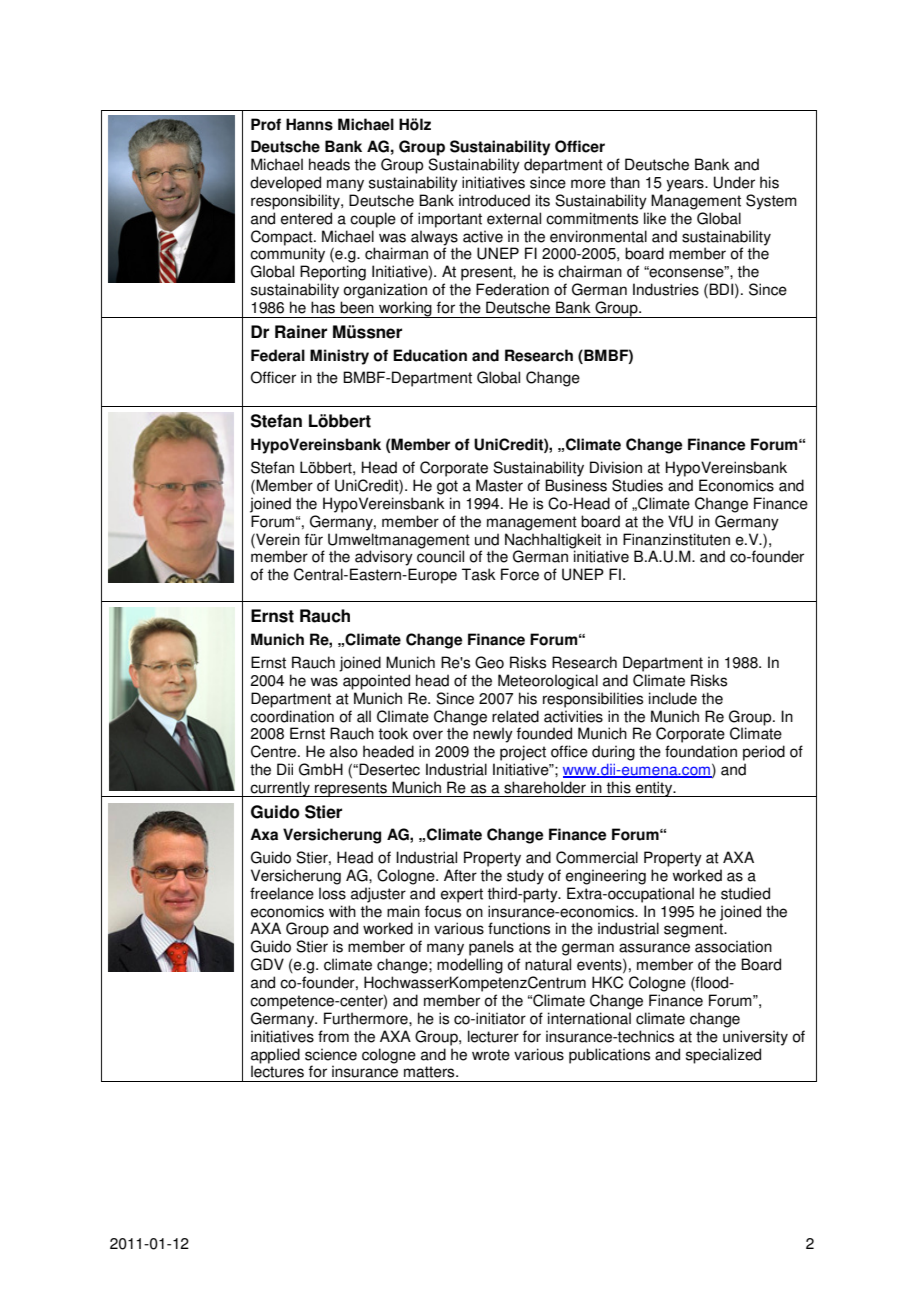  I want to click on project, so click(523, 753).
